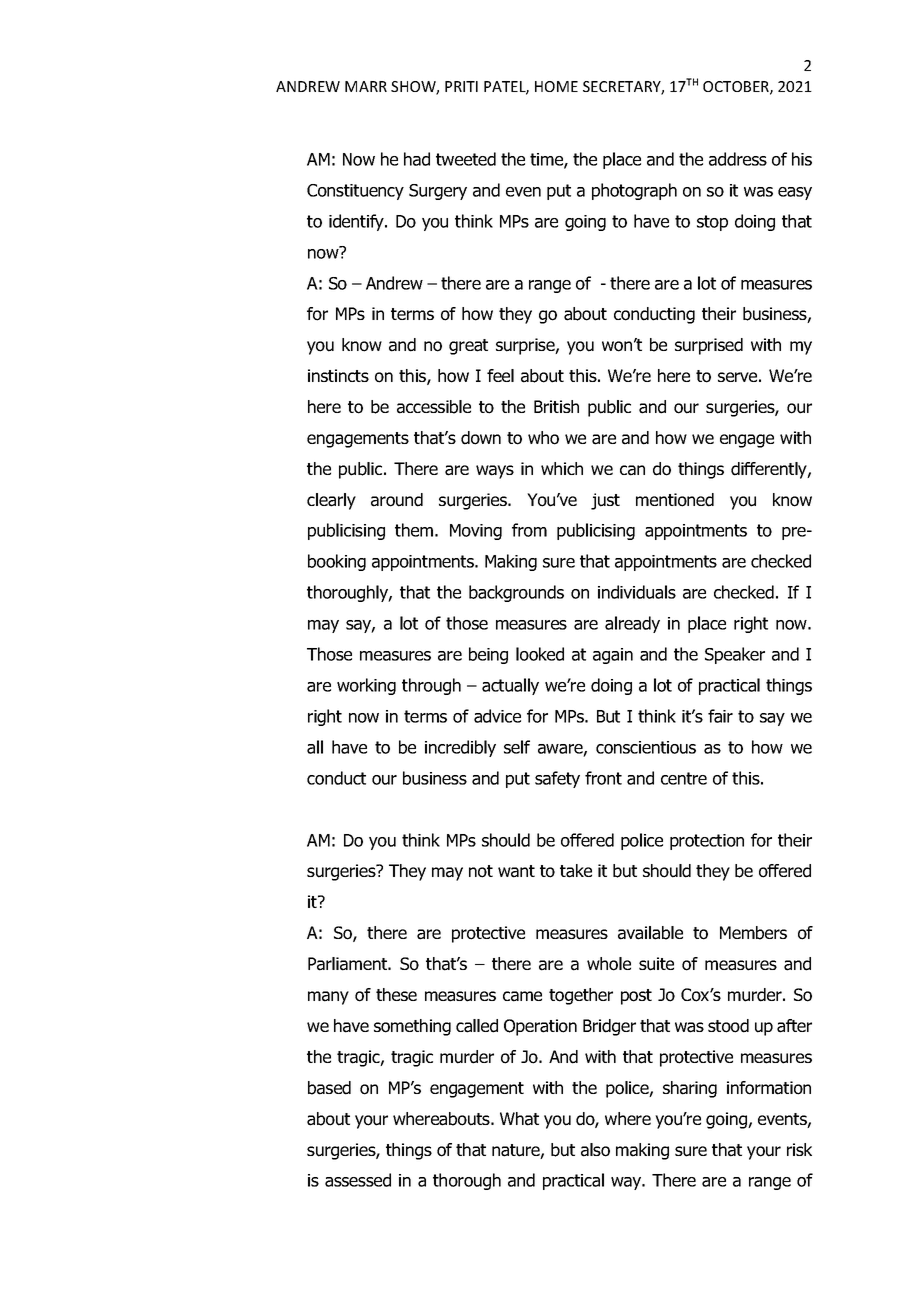 The height and width of the document is (1308, 924). Describe the element at coordinates (556, 86) in the document. I see `HOME` at that location.
